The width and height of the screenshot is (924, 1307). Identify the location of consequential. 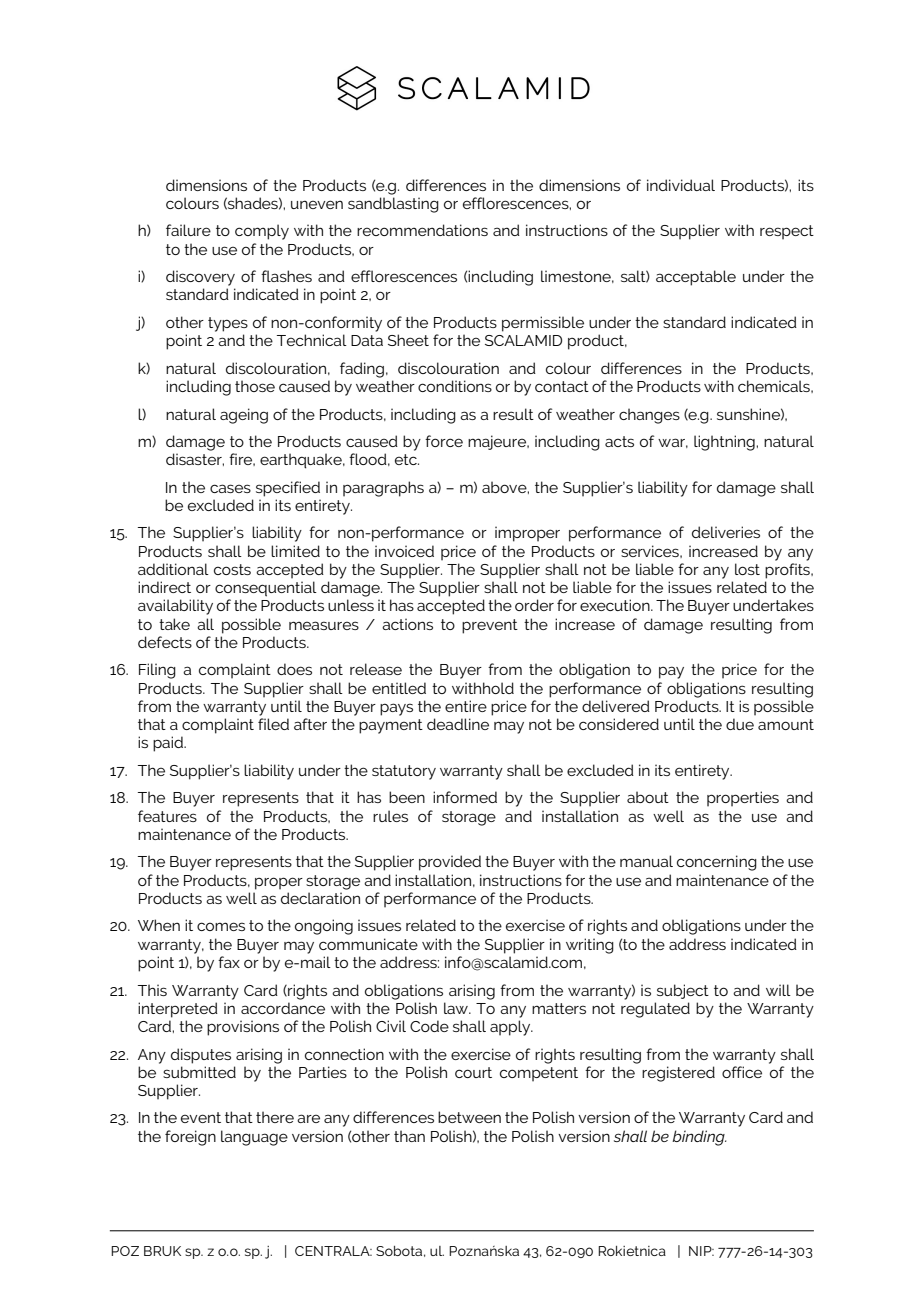
(266, 589).
